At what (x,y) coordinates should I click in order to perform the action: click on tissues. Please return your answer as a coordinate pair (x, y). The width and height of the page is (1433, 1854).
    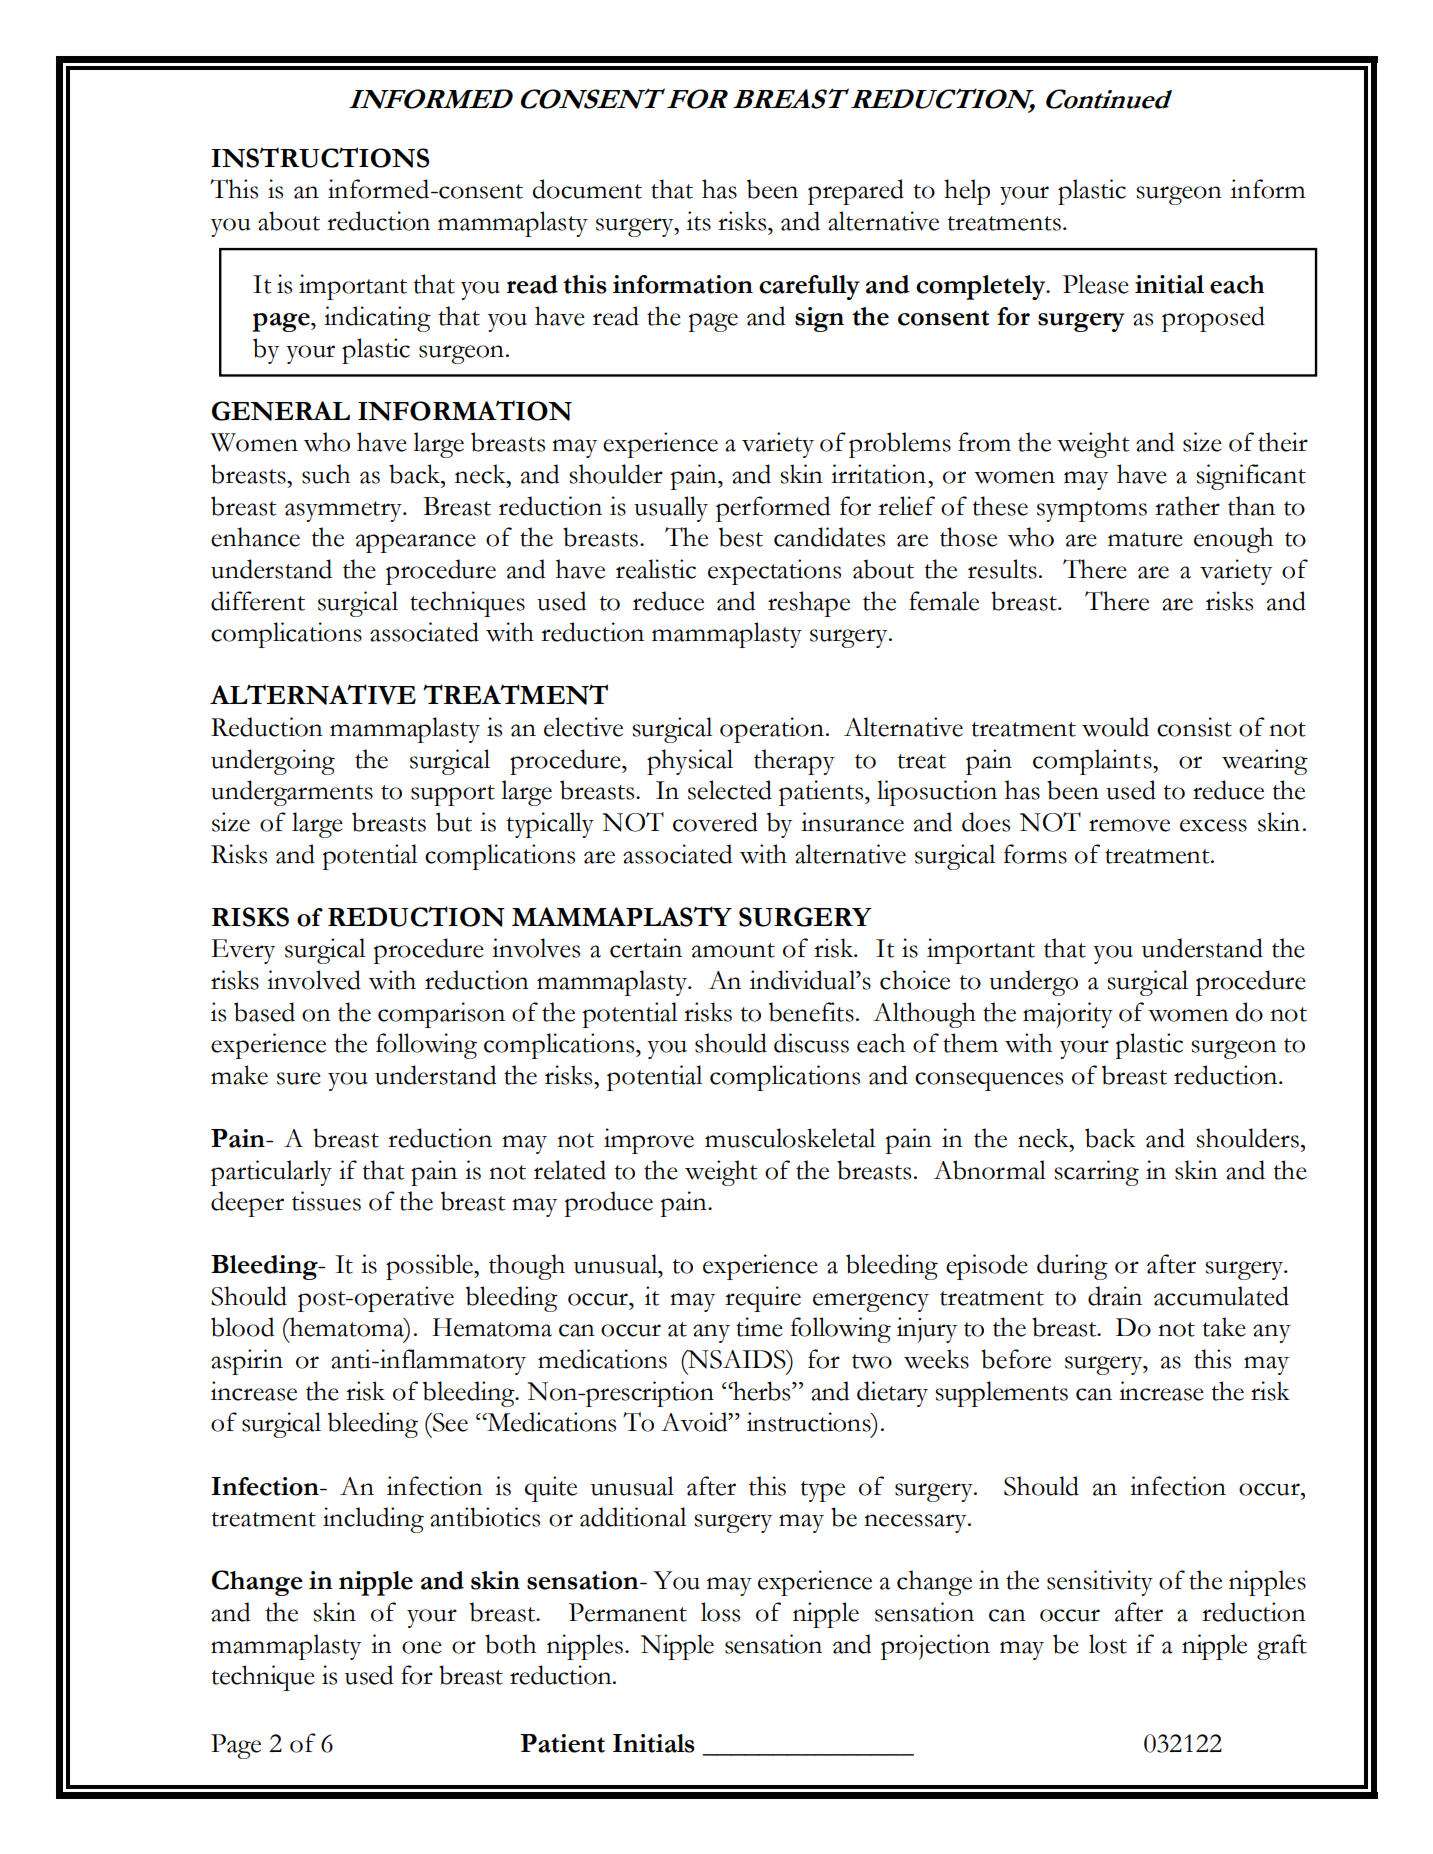
    Looking at the image, I should click on (326, 1201).
